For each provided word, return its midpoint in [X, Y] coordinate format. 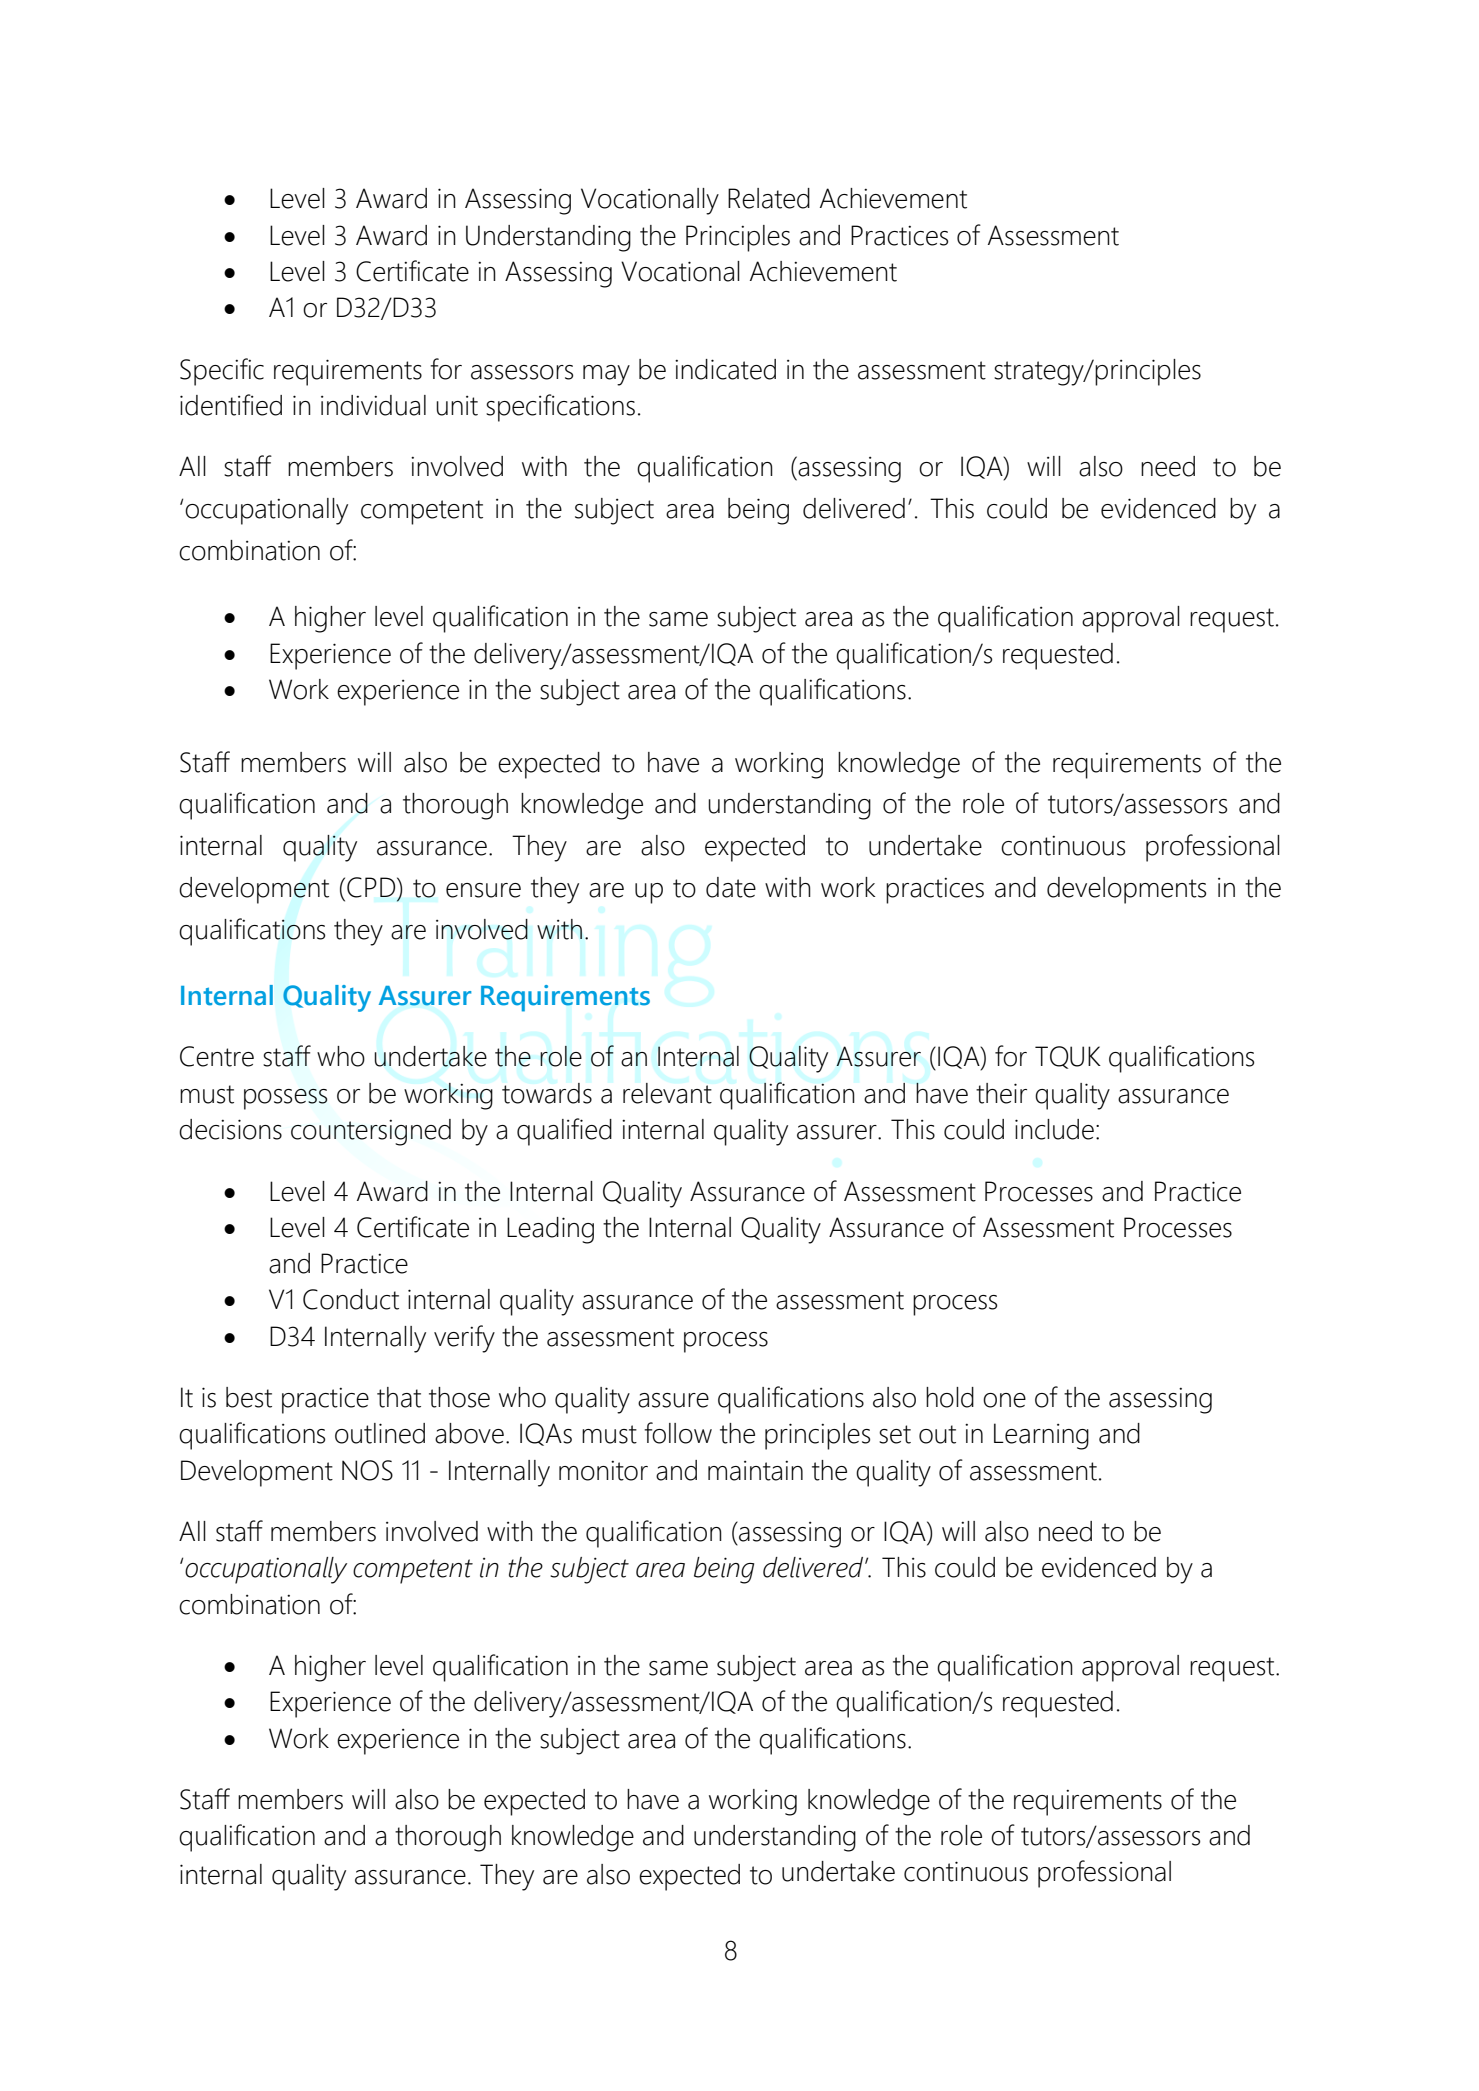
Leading [550, 1230]
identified [231, 405]
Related [769, 198]
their [1001, 1093]
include [1054, 1129]
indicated [725, 369]
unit [457, 406]
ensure [483, 890]
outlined [380, 1433]
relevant [667, 1093]
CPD [372, 888]
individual [373, 405]
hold [950, 1397]
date [731, 887]
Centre [217, 1056]
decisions [230, 1129]
